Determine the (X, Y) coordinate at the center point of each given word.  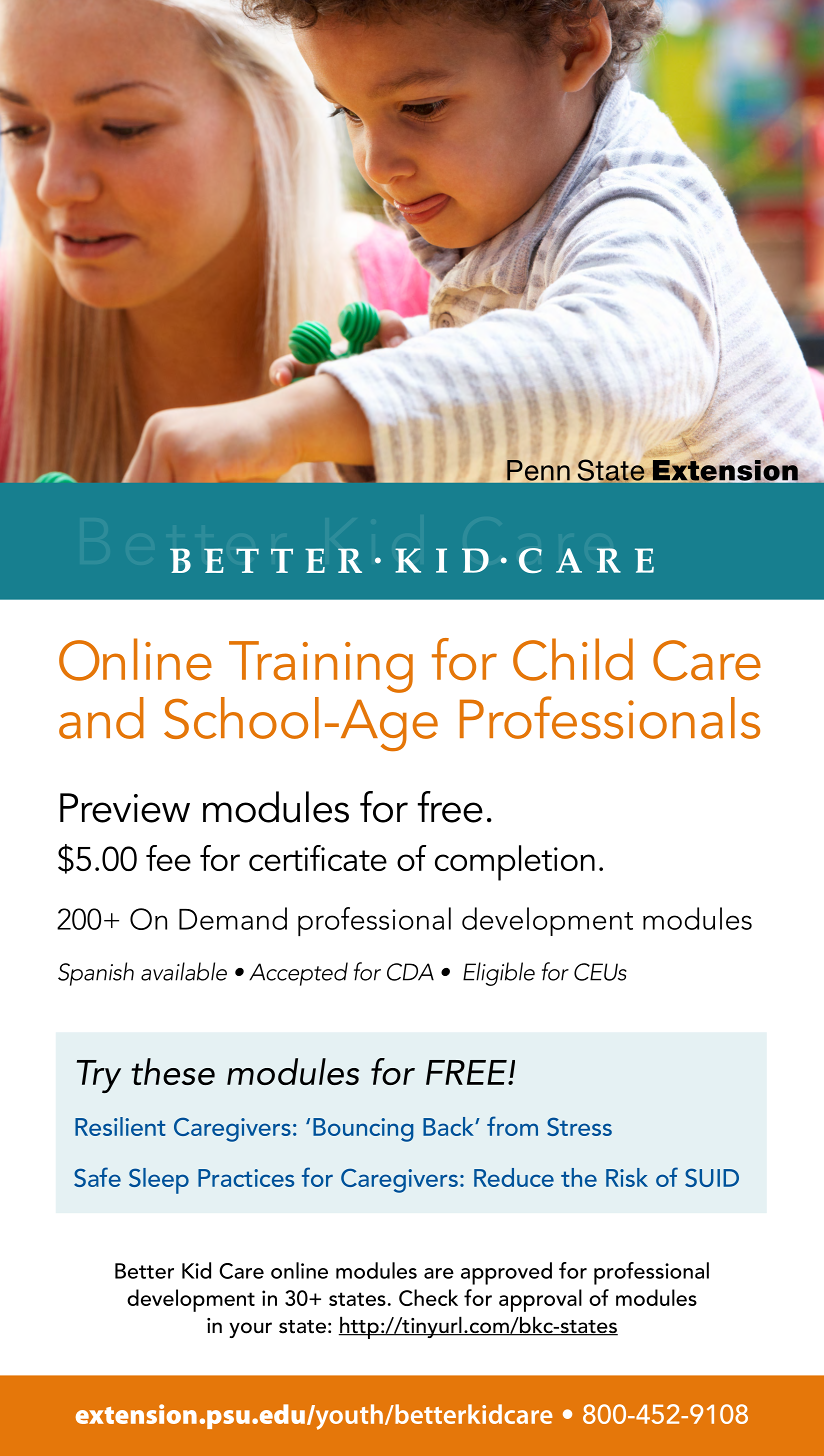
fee (168, 858)
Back (449, 1126)
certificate (318, 858)
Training (321, 667)
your (250, 1330)
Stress (579, 1126)
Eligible (499, 974)
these (173, 1071)
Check (428, 1297)
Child (573, 659)
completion (515, 863)
